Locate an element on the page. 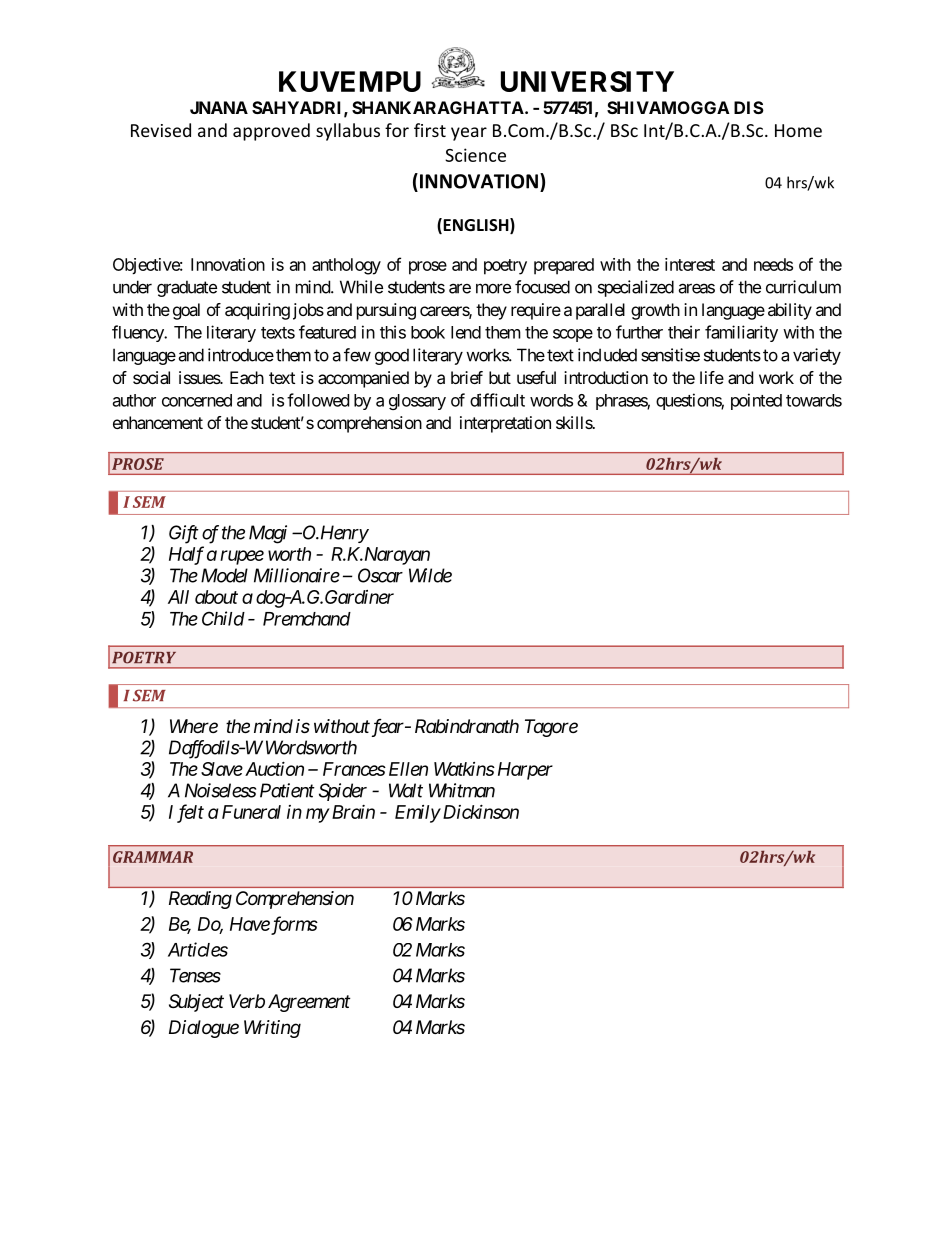 Image resolution: width=952 pixels, height=1233 pixels. Subject is located at coordinates (196, 1003).
